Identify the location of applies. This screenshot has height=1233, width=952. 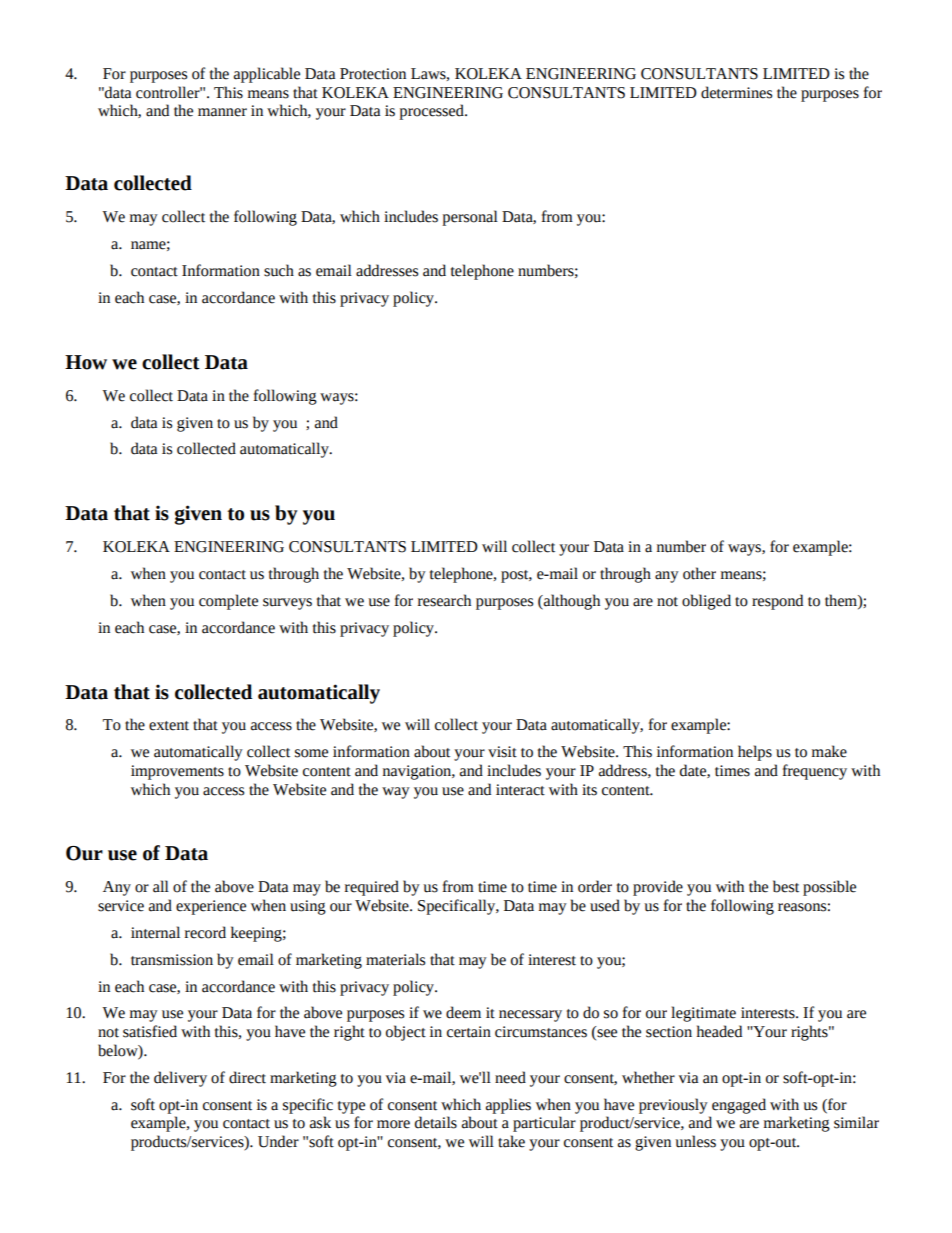
(508, 1106).
